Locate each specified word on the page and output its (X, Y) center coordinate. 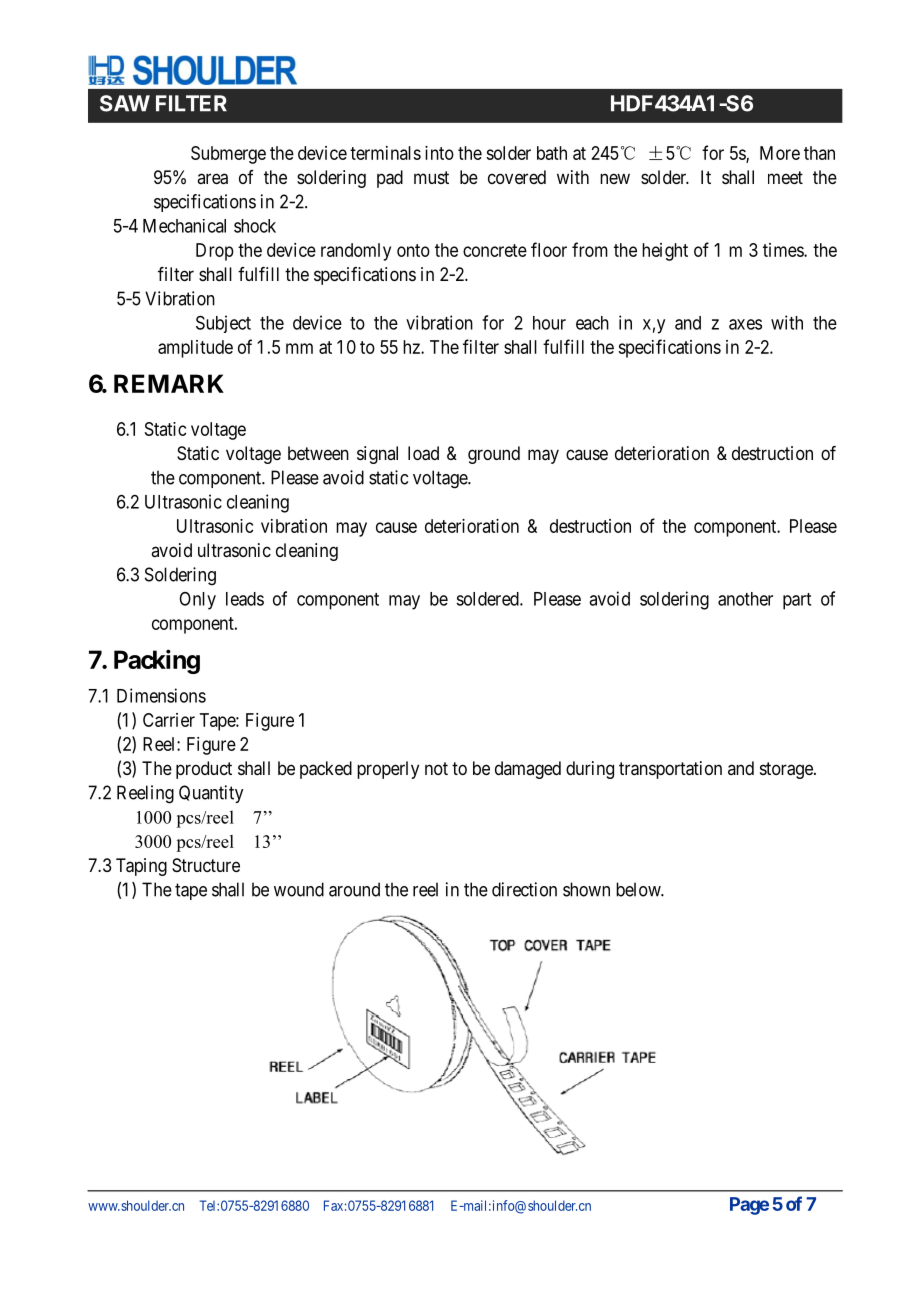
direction (524, 889)
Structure (206, 865)
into (439, 153)
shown (586, 889)
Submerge (228, 155)
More (780, 153)
